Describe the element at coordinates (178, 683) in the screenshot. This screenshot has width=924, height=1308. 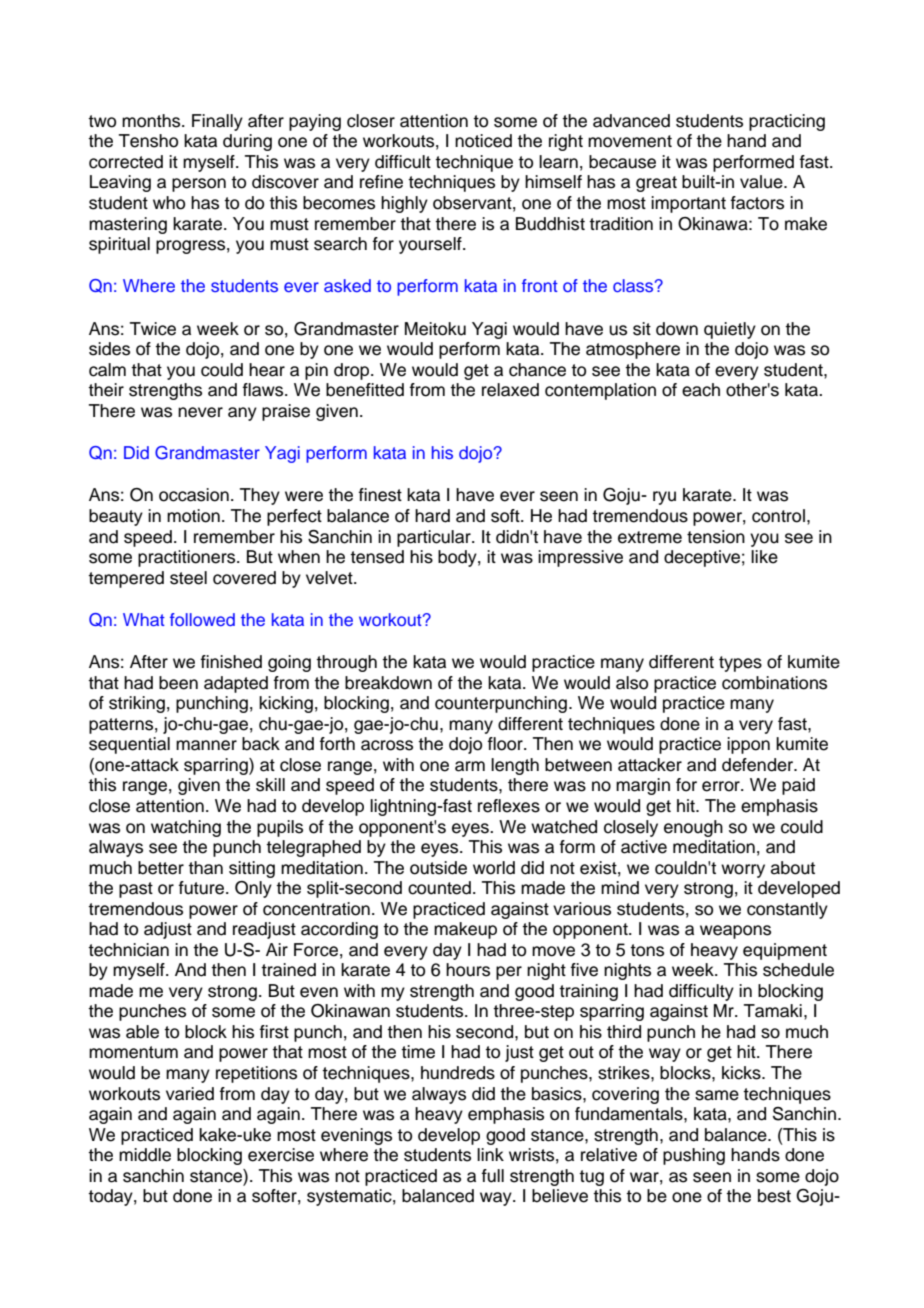
I see `been` at that location.
